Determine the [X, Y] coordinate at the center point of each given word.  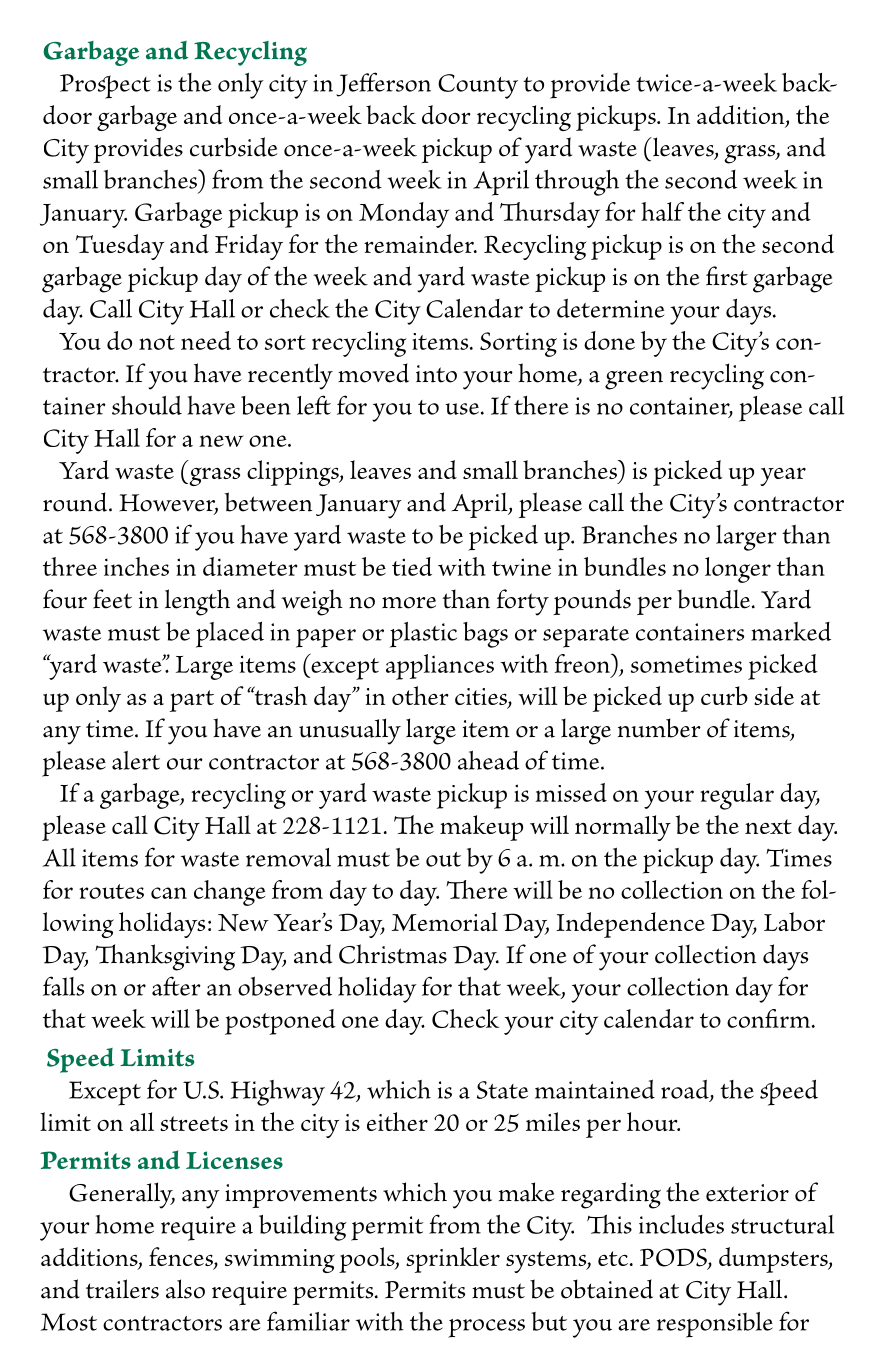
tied [412, 566]
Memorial [445, 921]
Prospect [105, 86]
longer [738, 570]
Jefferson [383, 84]
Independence [630, 925]
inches [136, 566]
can [169, 893]
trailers [122, 1289]
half [662, 211]
